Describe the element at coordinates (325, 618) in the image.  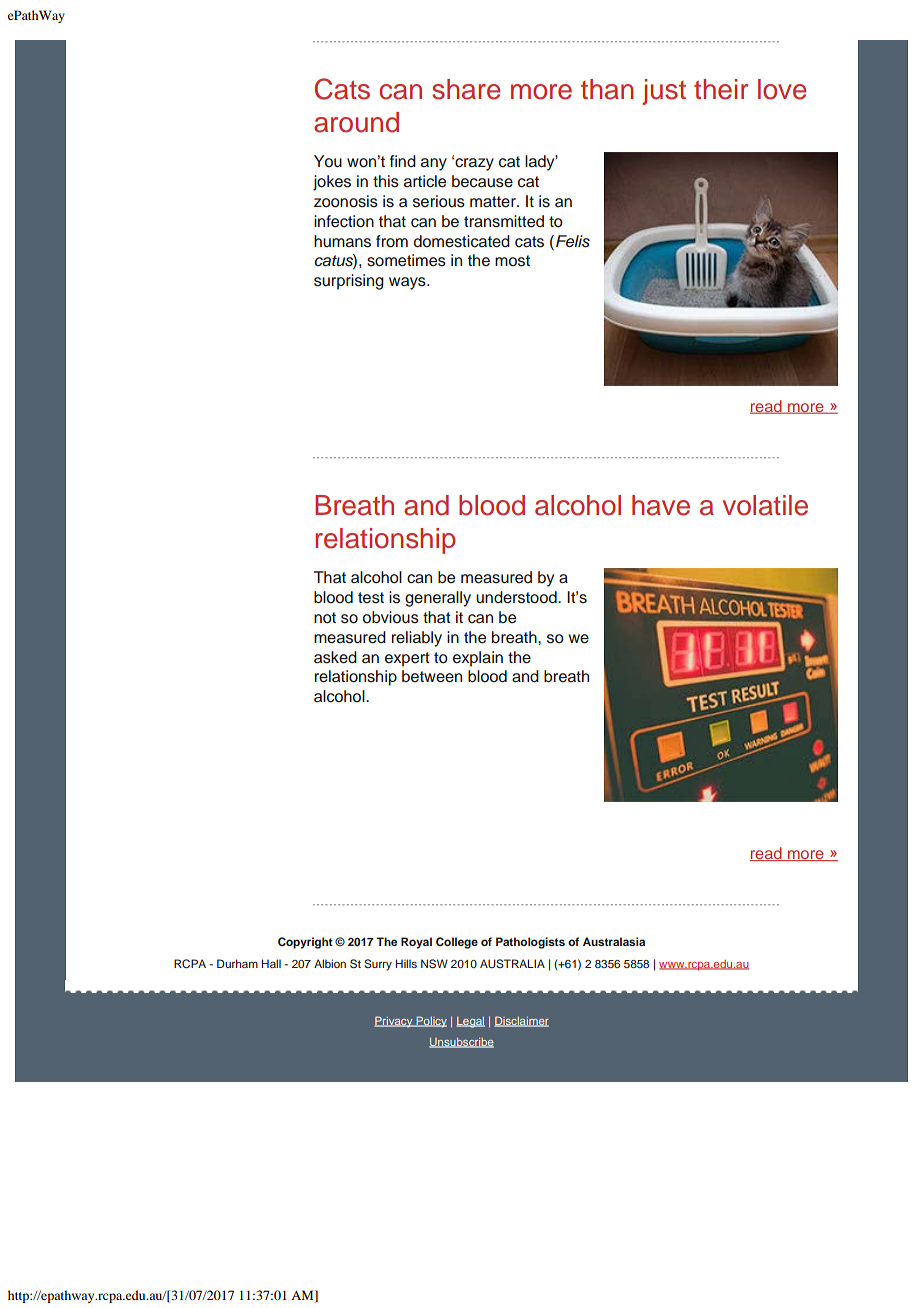
I see `not` at that location.
